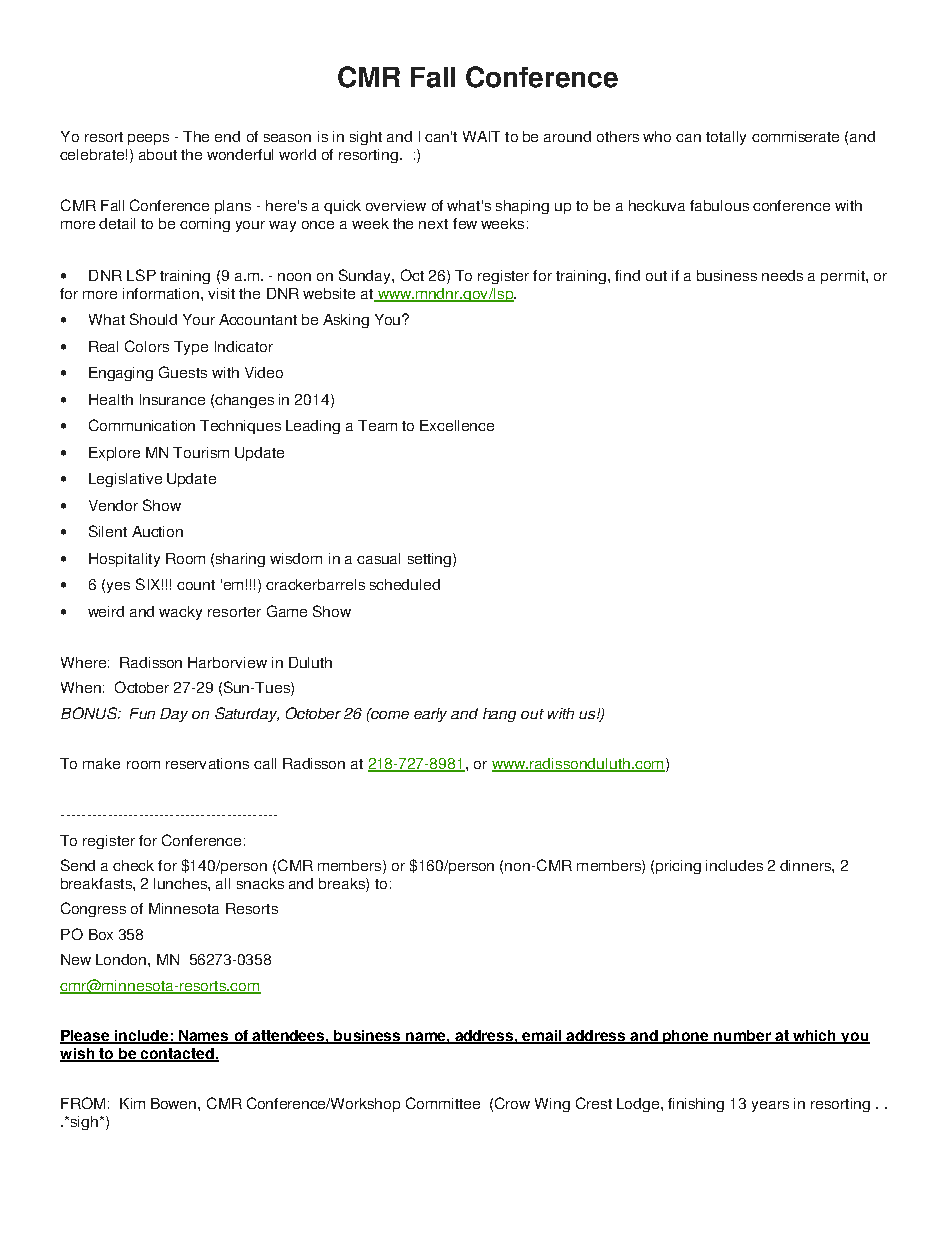 Image resolution: width=952 pixels, height=1233 pixels. What do you see at coordinates (175, 1103) in the screenshot?
I see `Bowen` at bounding box center [175, 1103].
